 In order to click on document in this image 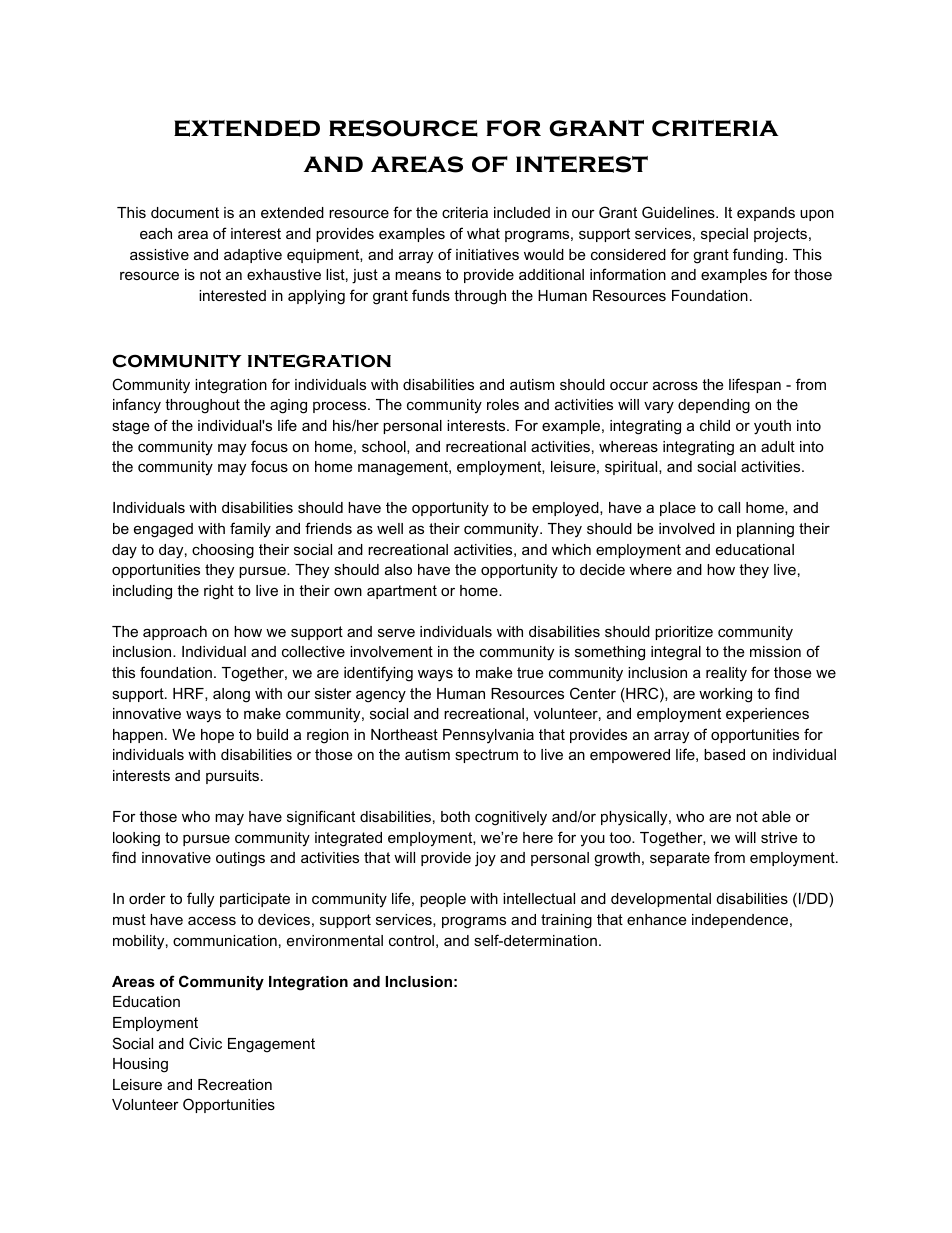, I will do `click(185, 212)`.
